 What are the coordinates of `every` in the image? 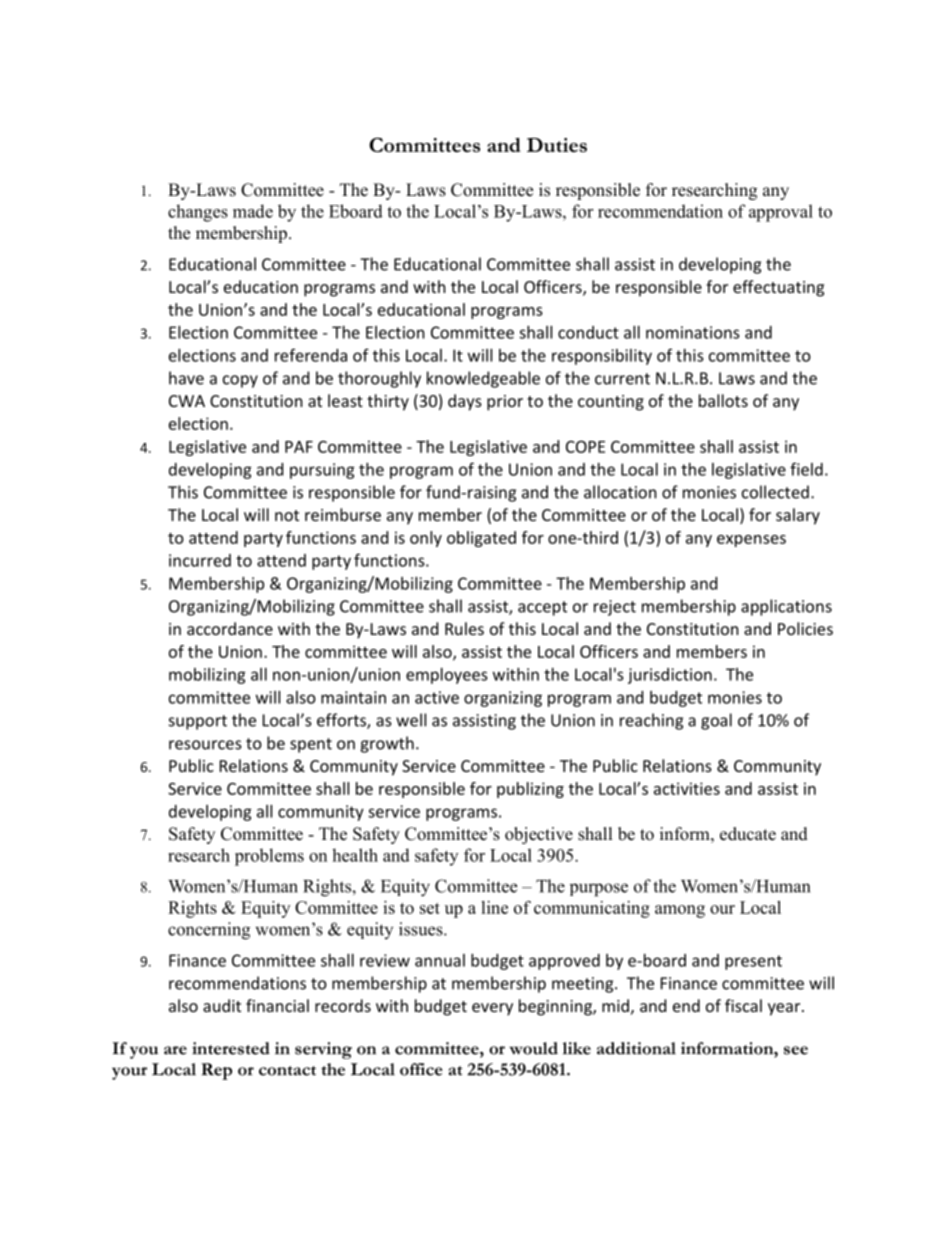 It's located at (492, 1009).
